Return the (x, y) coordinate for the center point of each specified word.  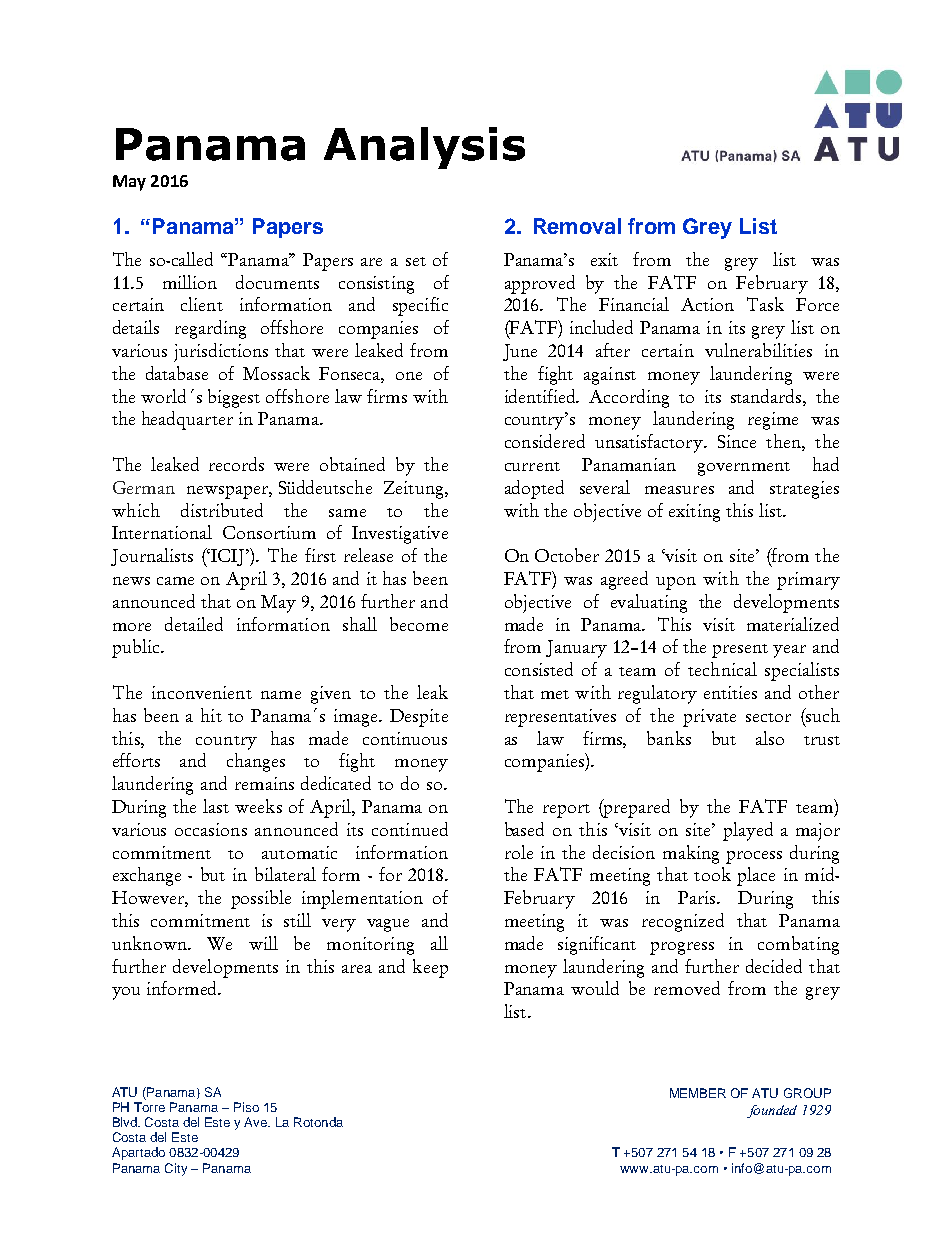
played (748, 831)
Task (765, 304)
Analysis (424, 148)
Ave (257, 1122)
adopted (534, 489)
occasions (211, 829)
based (524, 829)
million (190, 282)
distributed (222, 510)
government (744, 469)
